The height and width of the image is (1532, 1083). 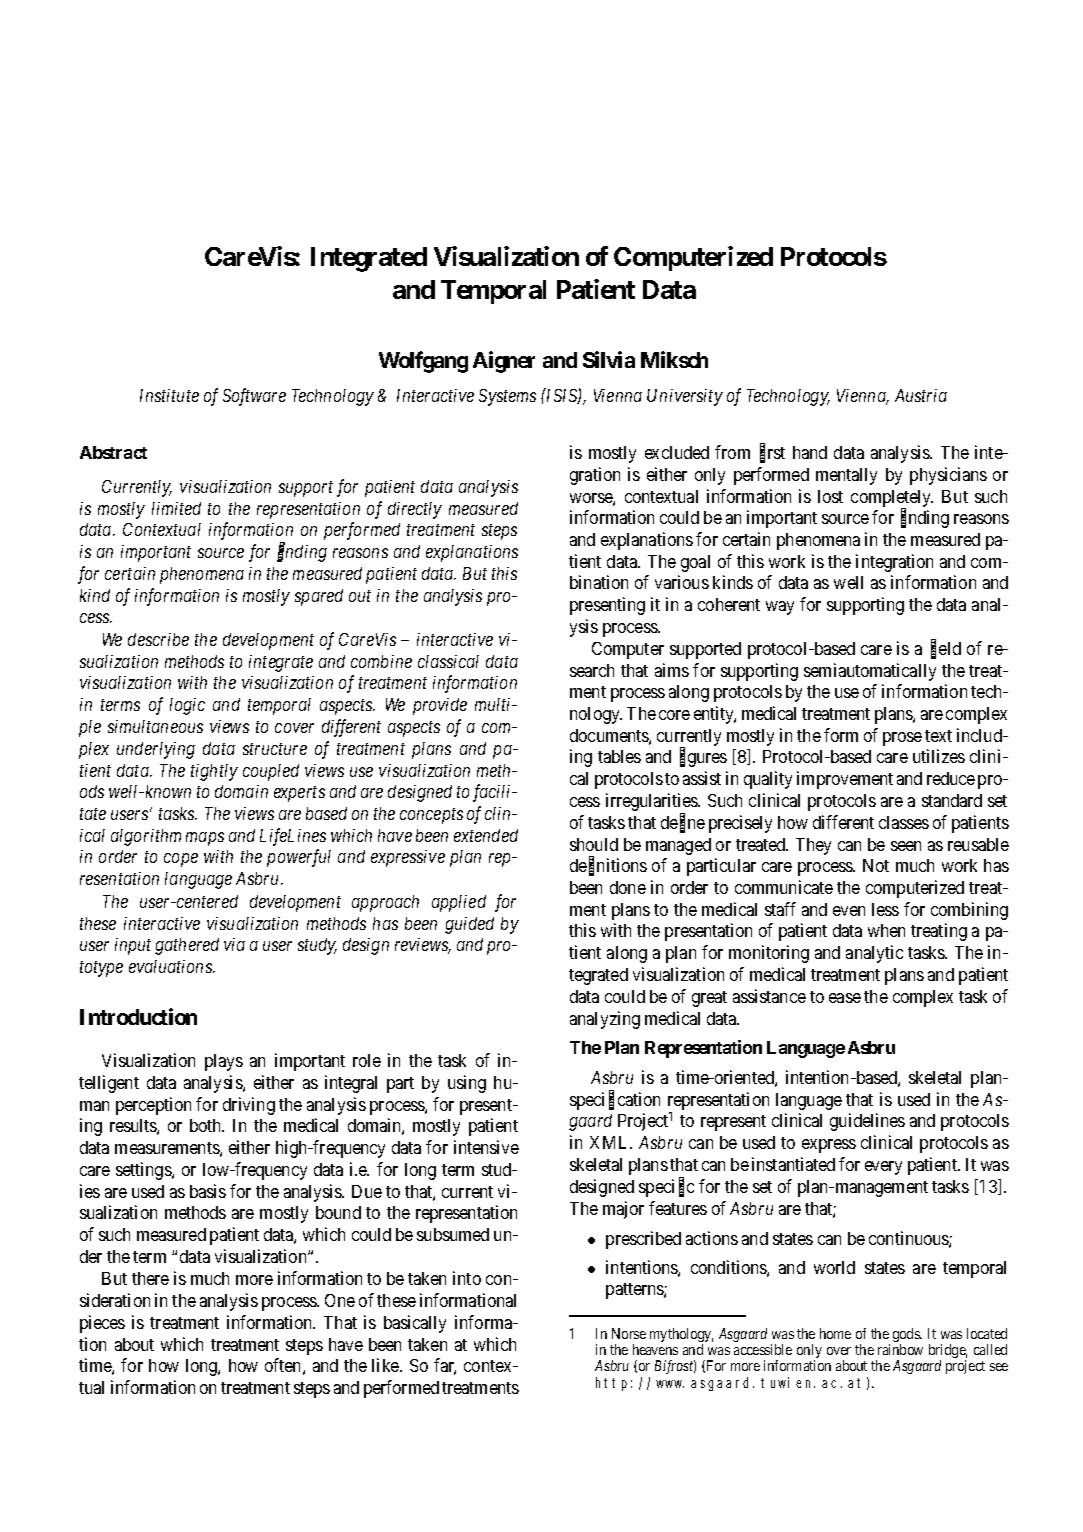 What do you see at coordinates (946, 649) in the image?
I see `field` at bounding box center [946, 649].
